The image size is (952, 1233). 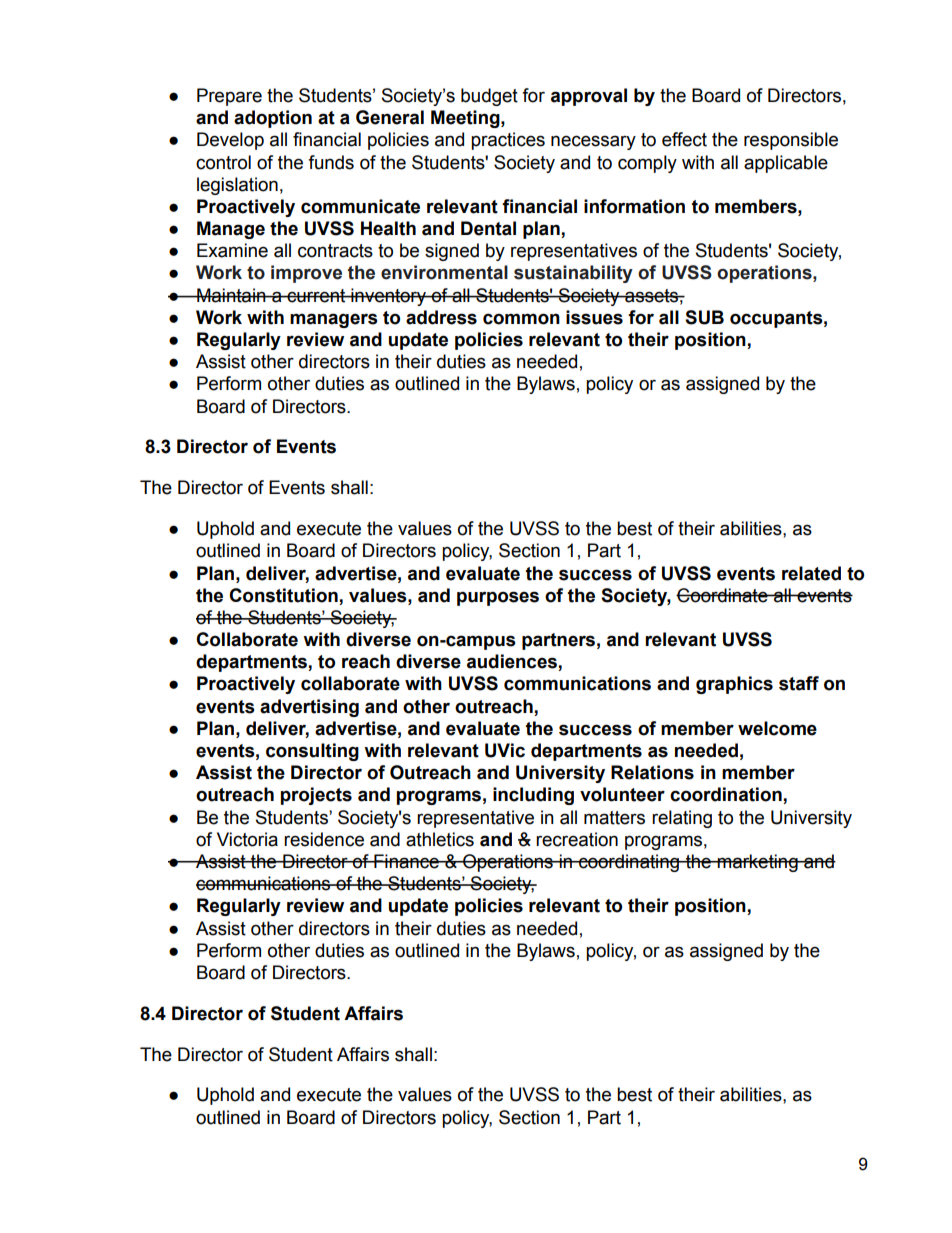 I want to click on adoption, so click(x=273, y=119).
